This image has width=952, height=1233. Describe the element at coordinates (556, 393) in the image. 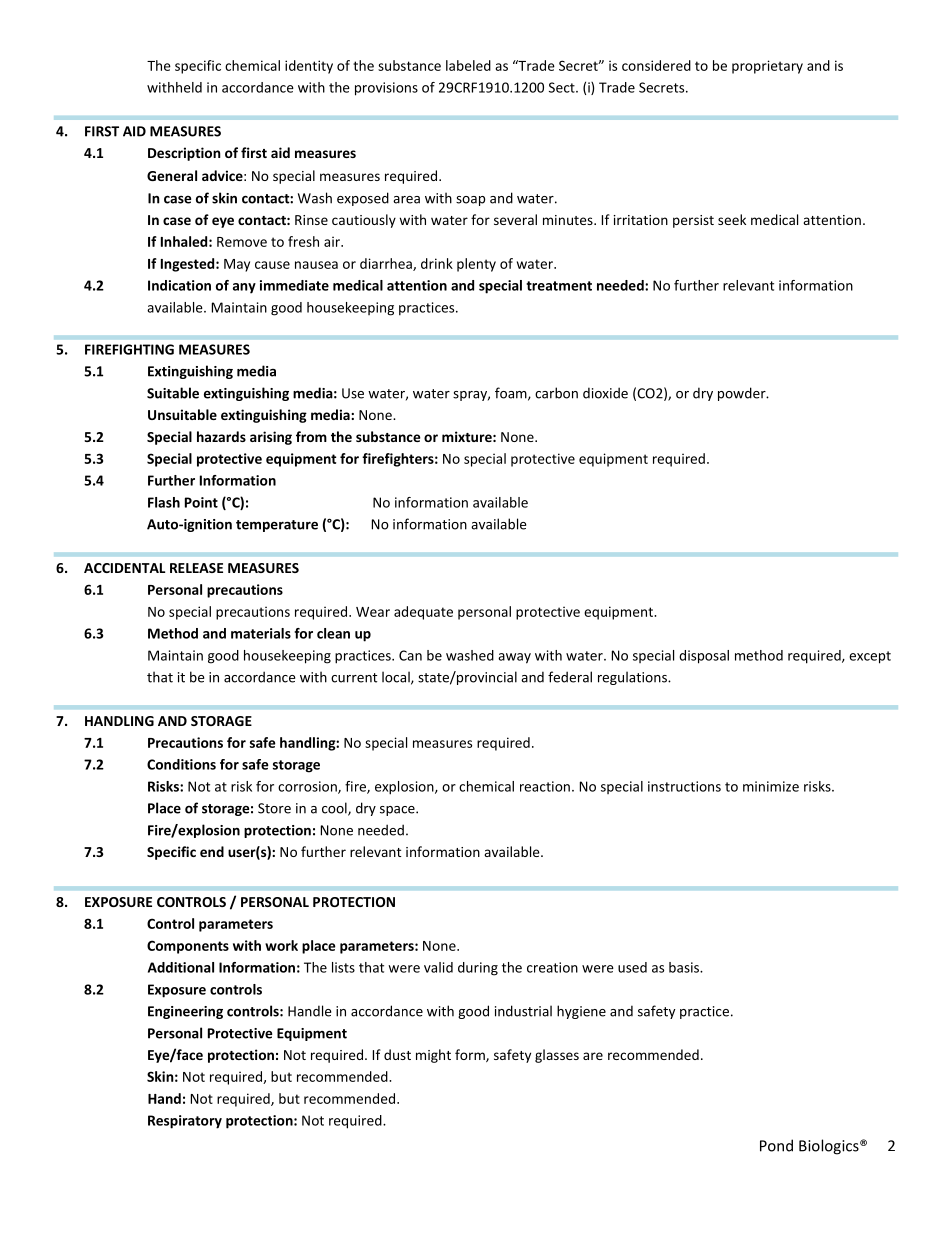

I see `carbon` at that location.
